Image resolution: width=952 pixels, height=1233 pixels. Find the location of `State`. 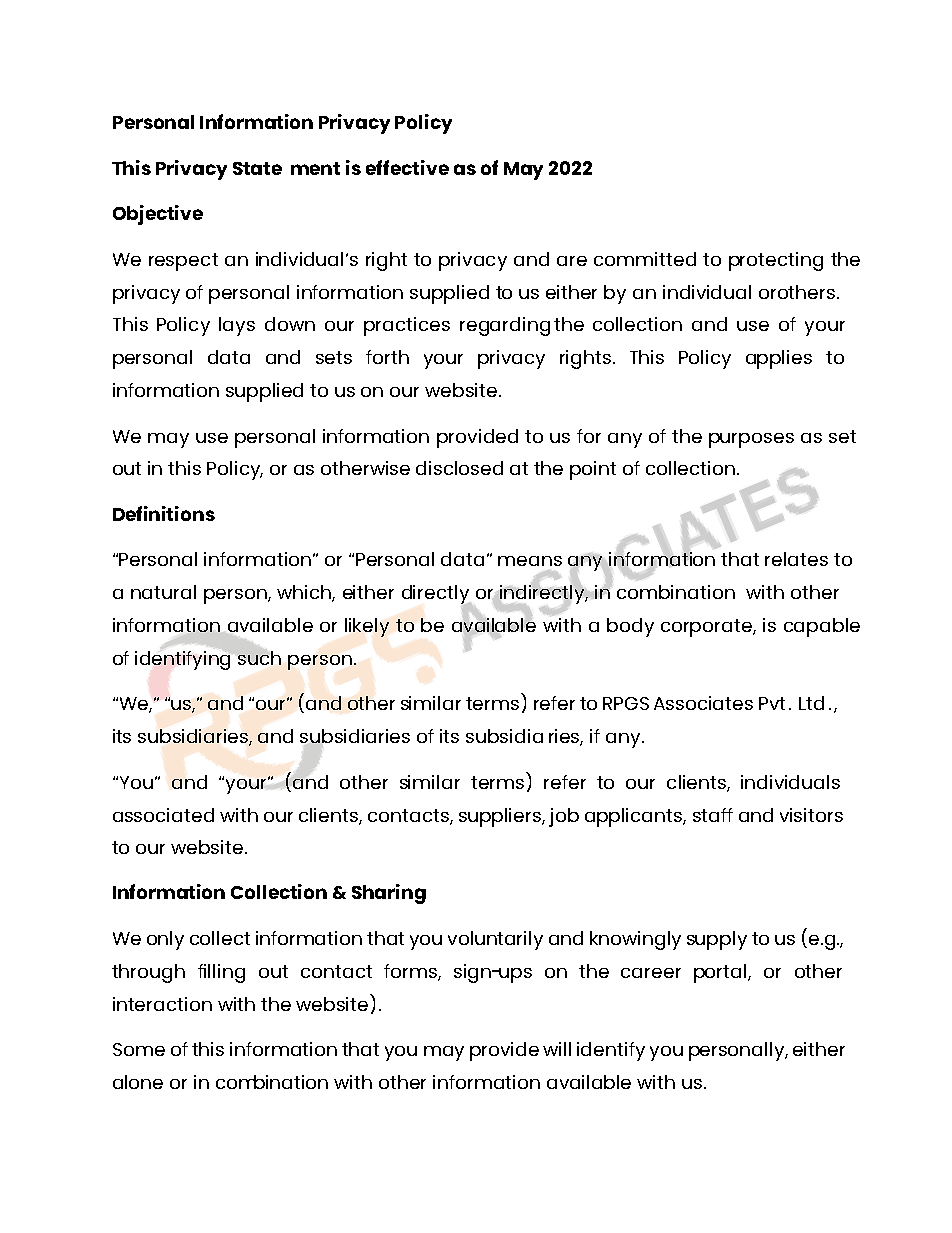

State is located at coordinates (257, 168).
